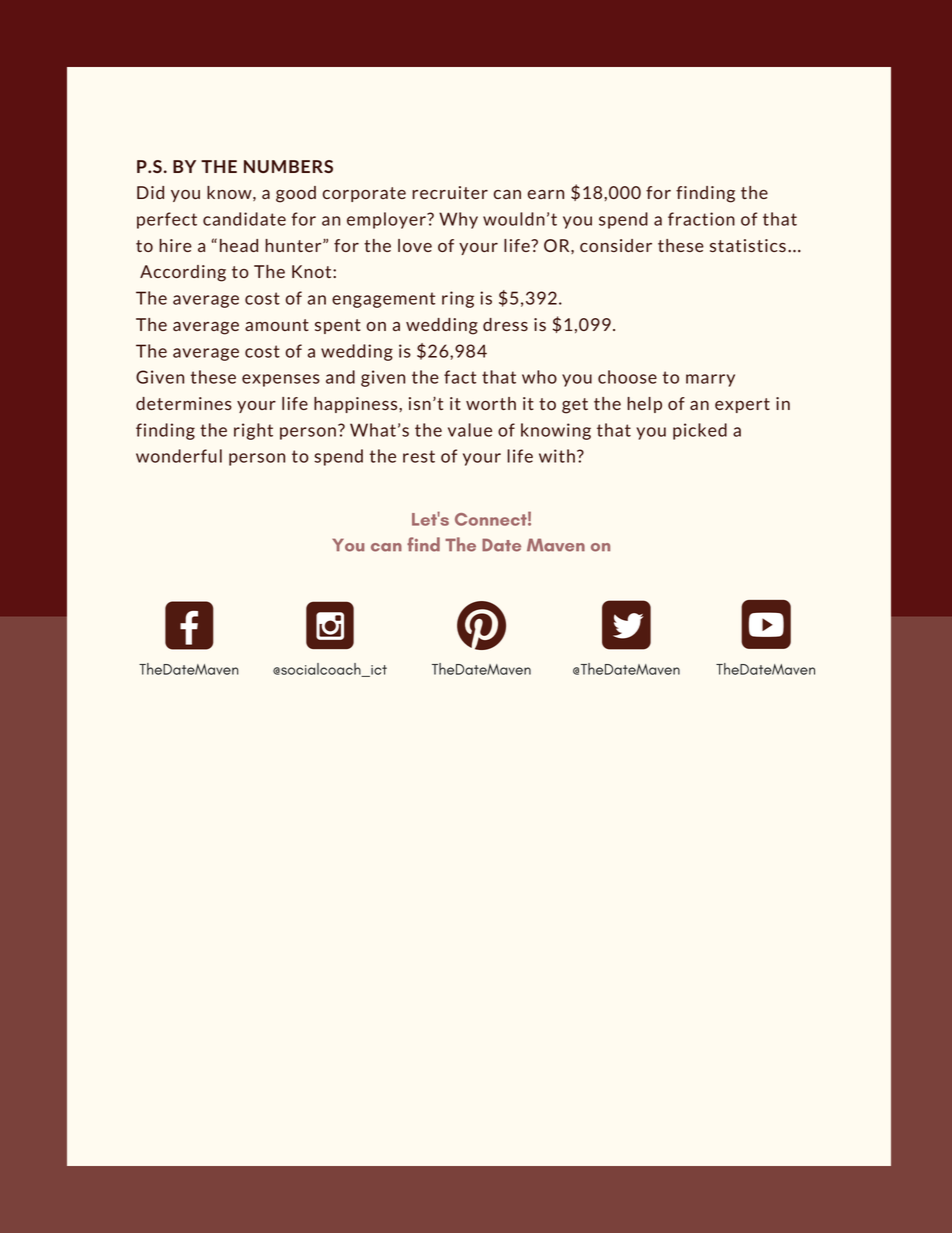 The height and width of the page is (1233, 952). I want to click on wonderful, so click(179, 456).
